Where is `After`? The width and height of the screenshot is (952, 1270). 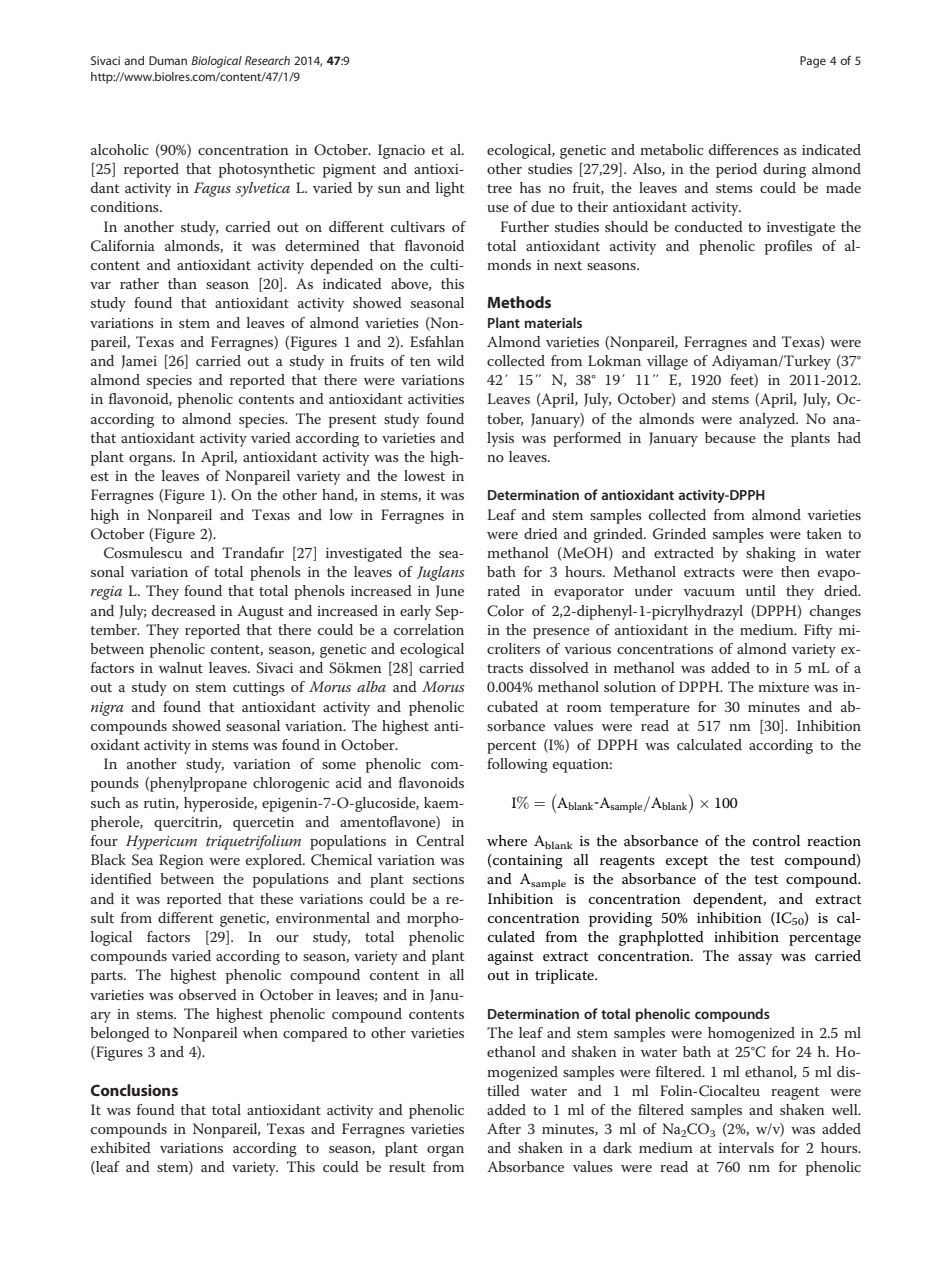
After is located at coordinates (504, 1128).
